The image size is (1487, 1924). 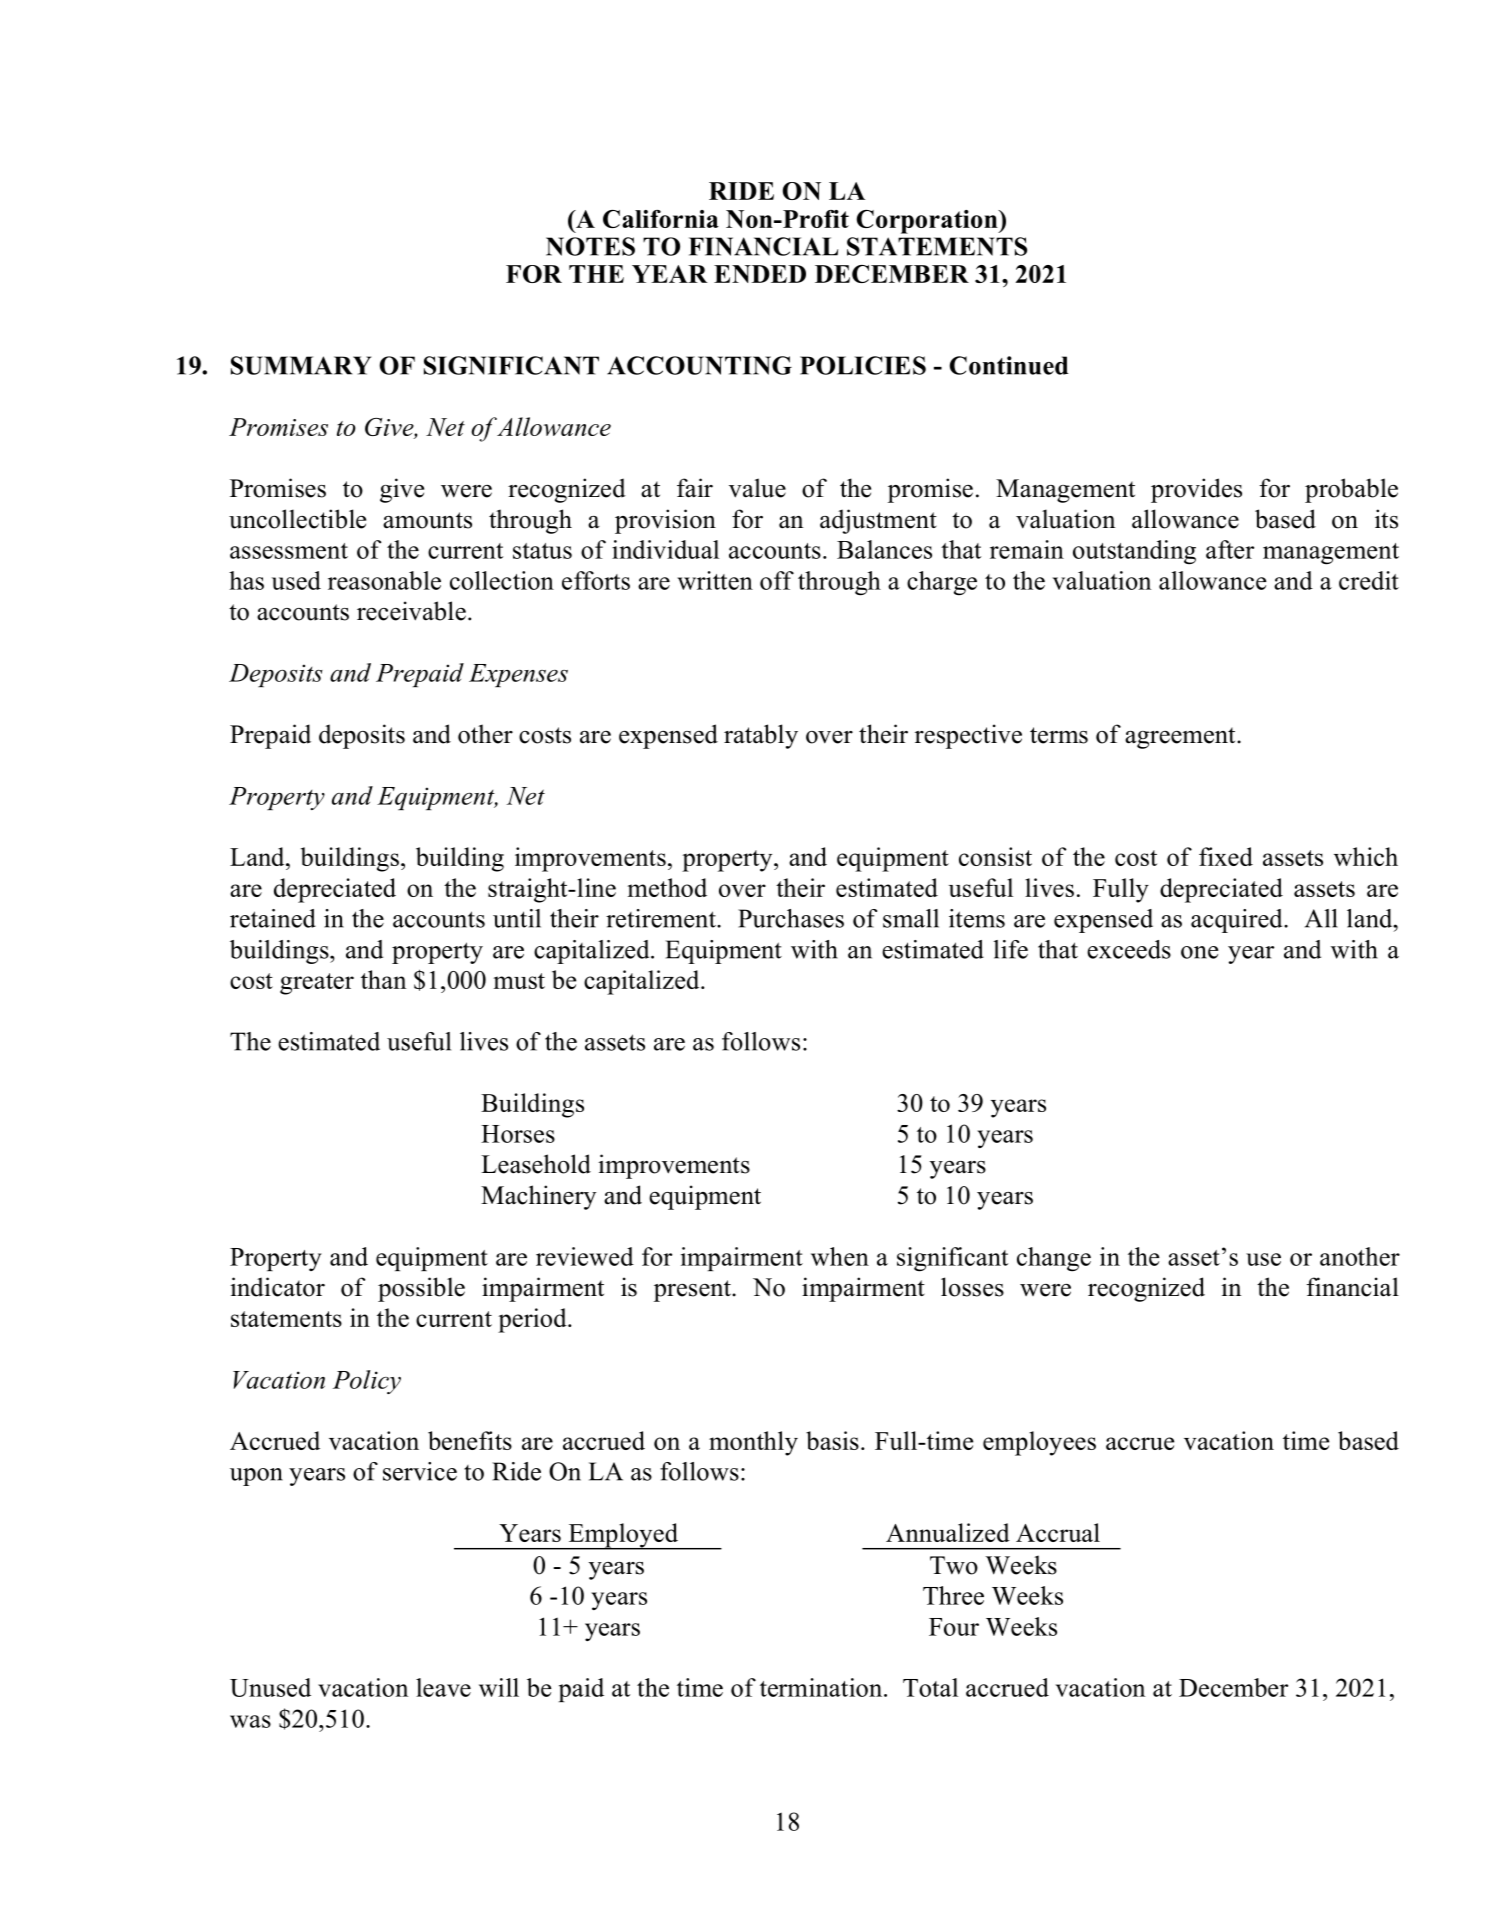 I want to click on Expenses, so click(x=518, y=675).
